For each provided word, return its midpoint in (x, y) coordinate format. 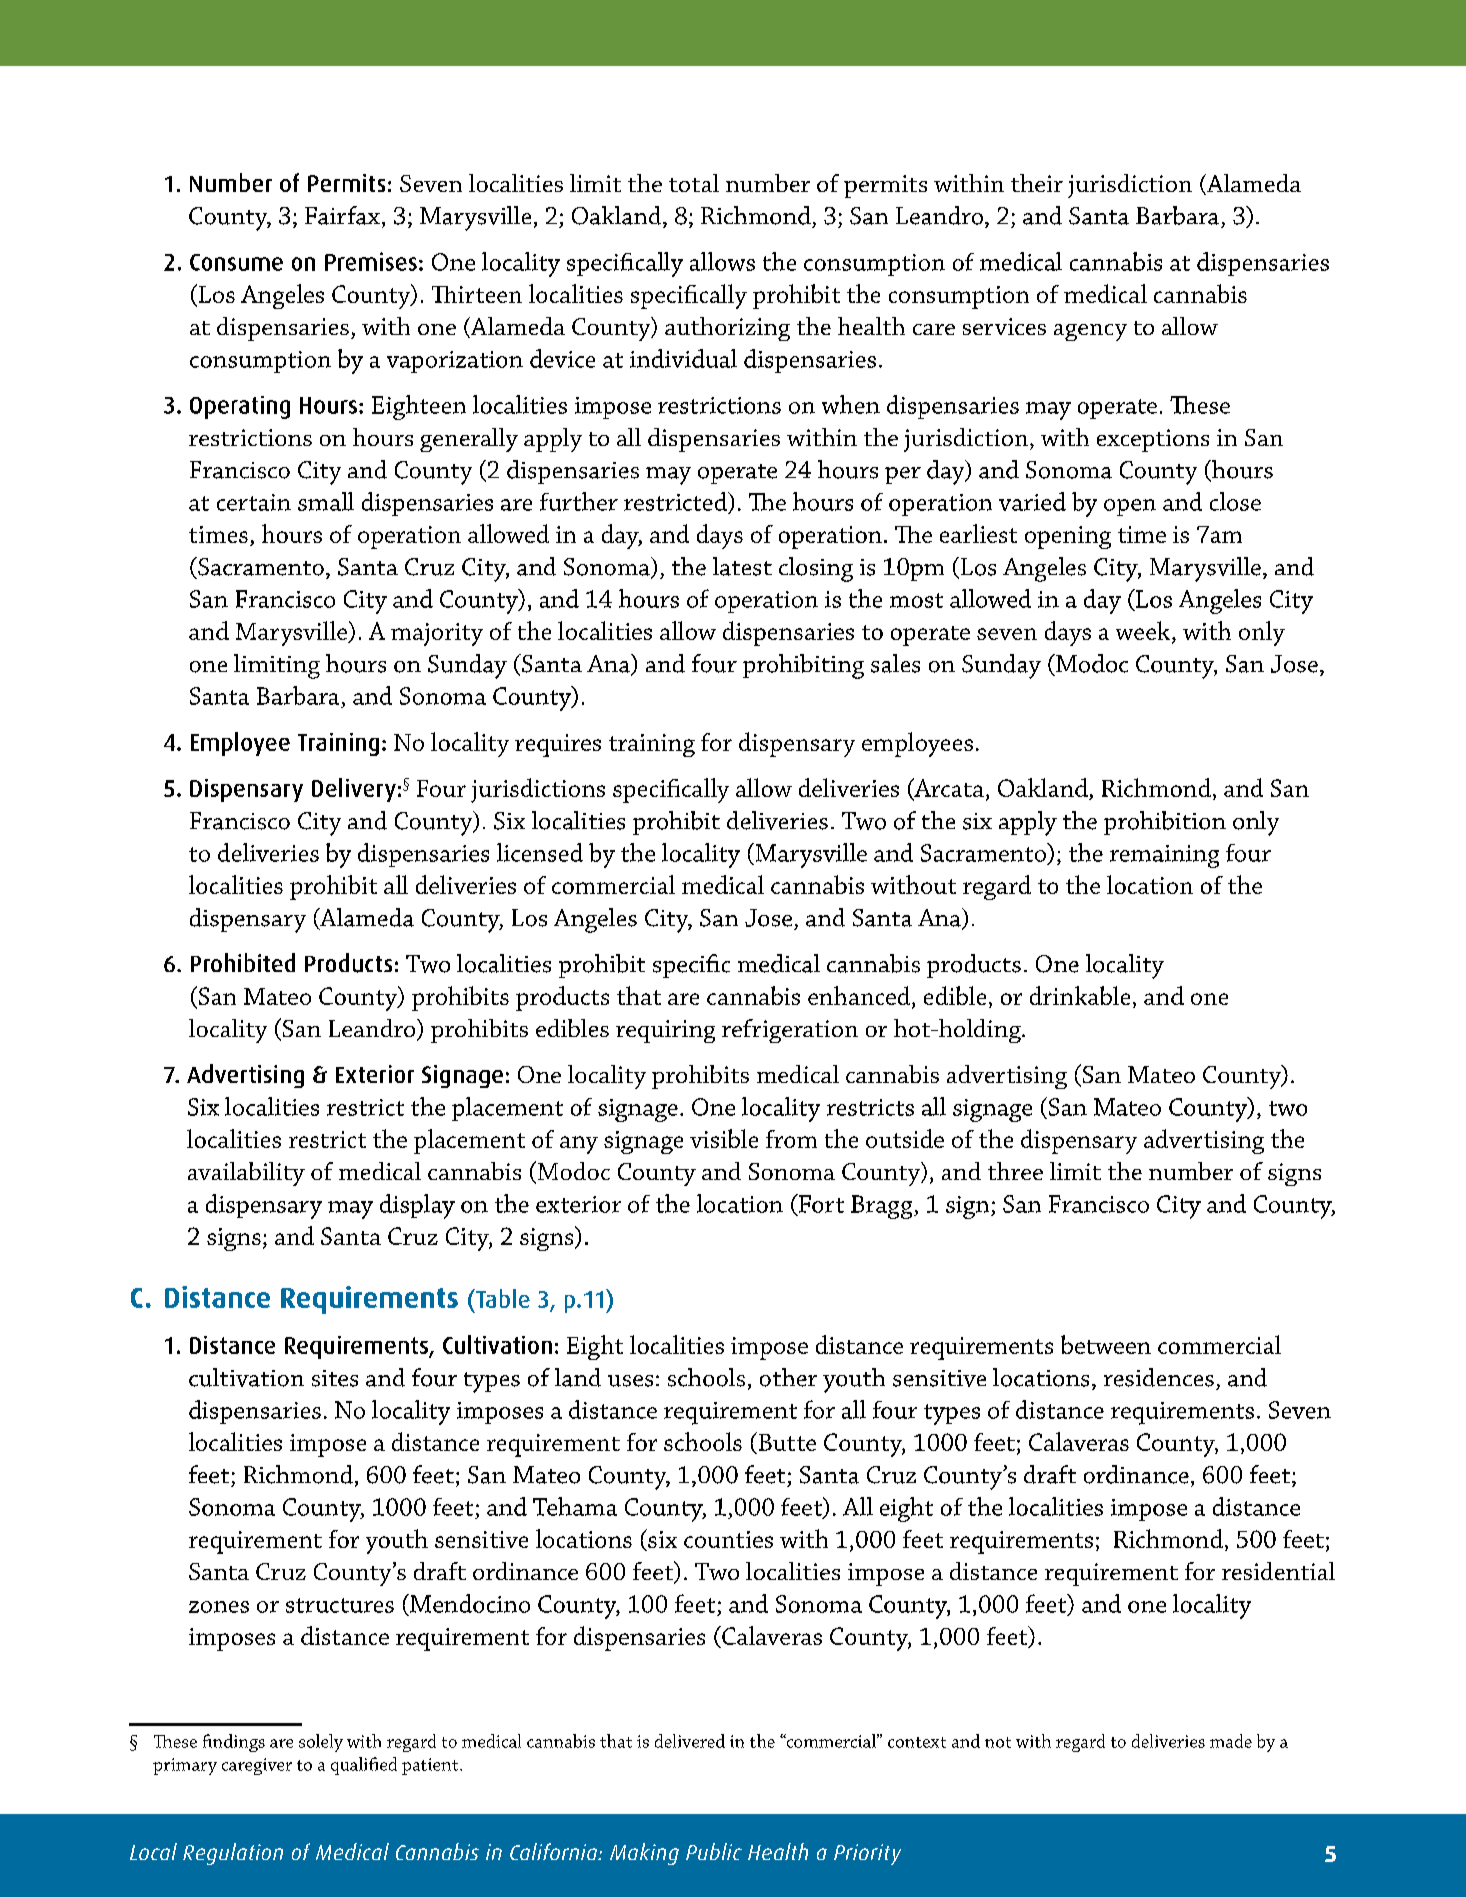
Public (714, 1851)
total (694, 183)
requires (558, 745)
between (1106, 1344)
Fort (820, 1203)
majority (437, 634)
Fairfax (342, 215)
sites (335, 1378)
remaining (1164, 856)
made (1231, 1741)
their (1037, 183)
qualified (364, 1766)
